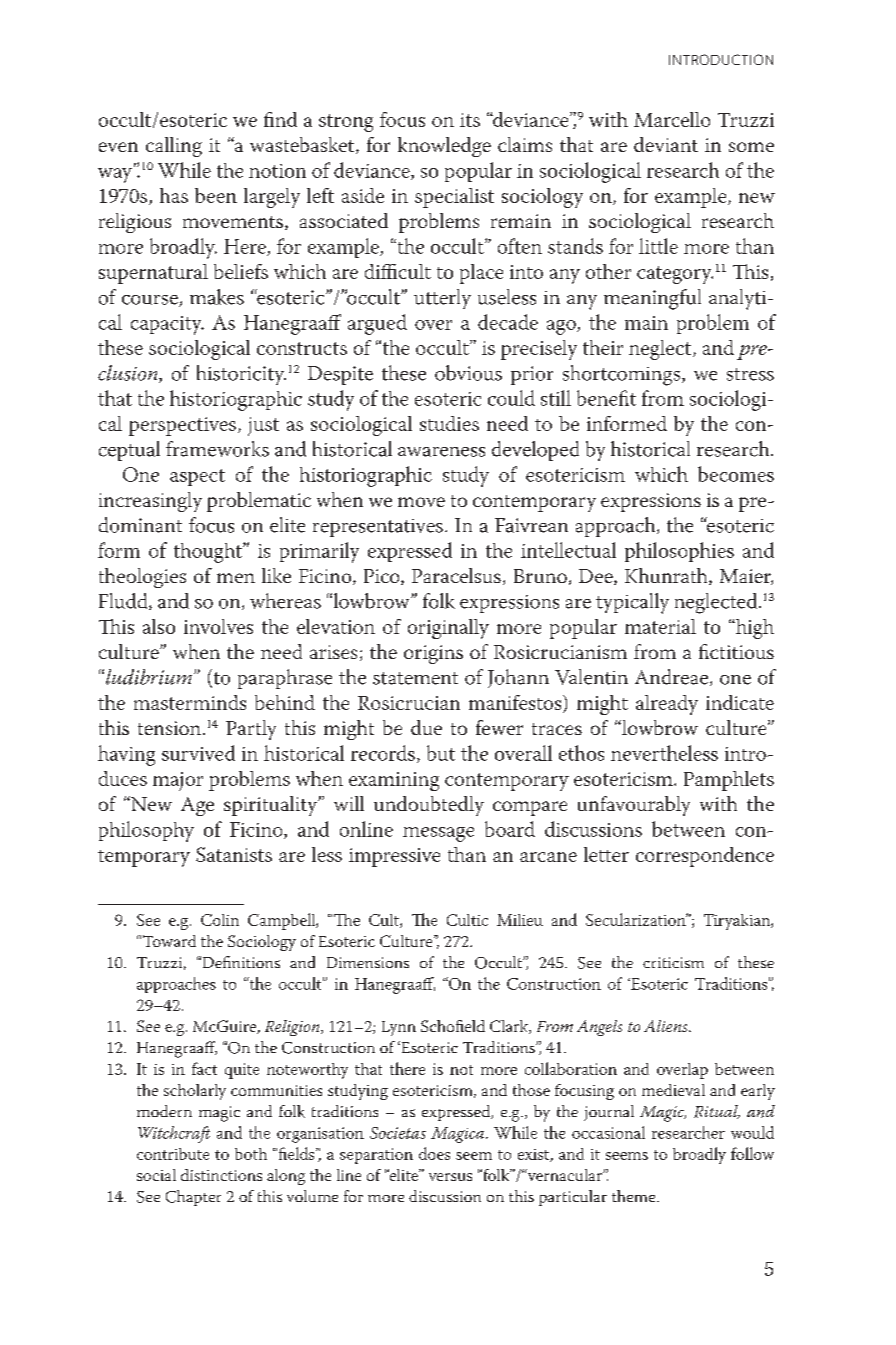 The image size is (896, 1345). I want to click on contribute, so click(173, 1154).
